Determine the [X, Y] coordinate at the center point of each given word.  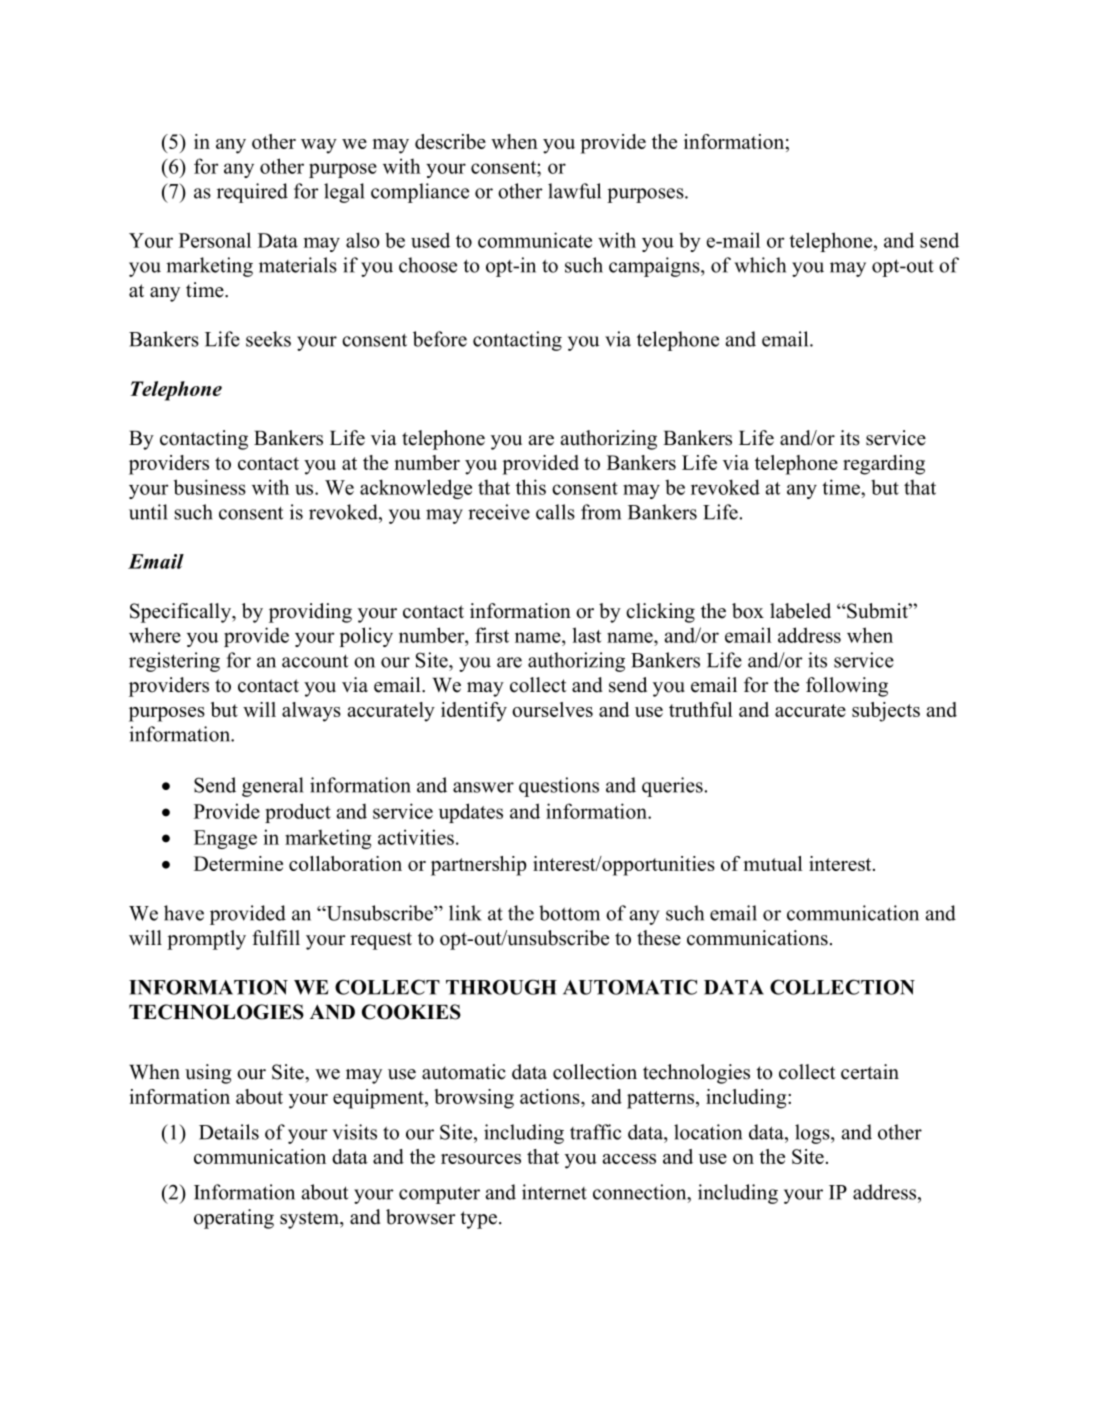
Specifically [181, 613]
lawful [574, 191]
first [492, 635]
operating [234, 1219]
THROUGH [501, 987]
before [440, 339]
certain [870, 1072]
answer [483, 787]
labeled [800, 611]
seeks [268, 339]
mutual [773, 863]
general [273, 787]
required [252, 193]
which [760, 265]
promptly [206, 940]
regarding [884, 465]
